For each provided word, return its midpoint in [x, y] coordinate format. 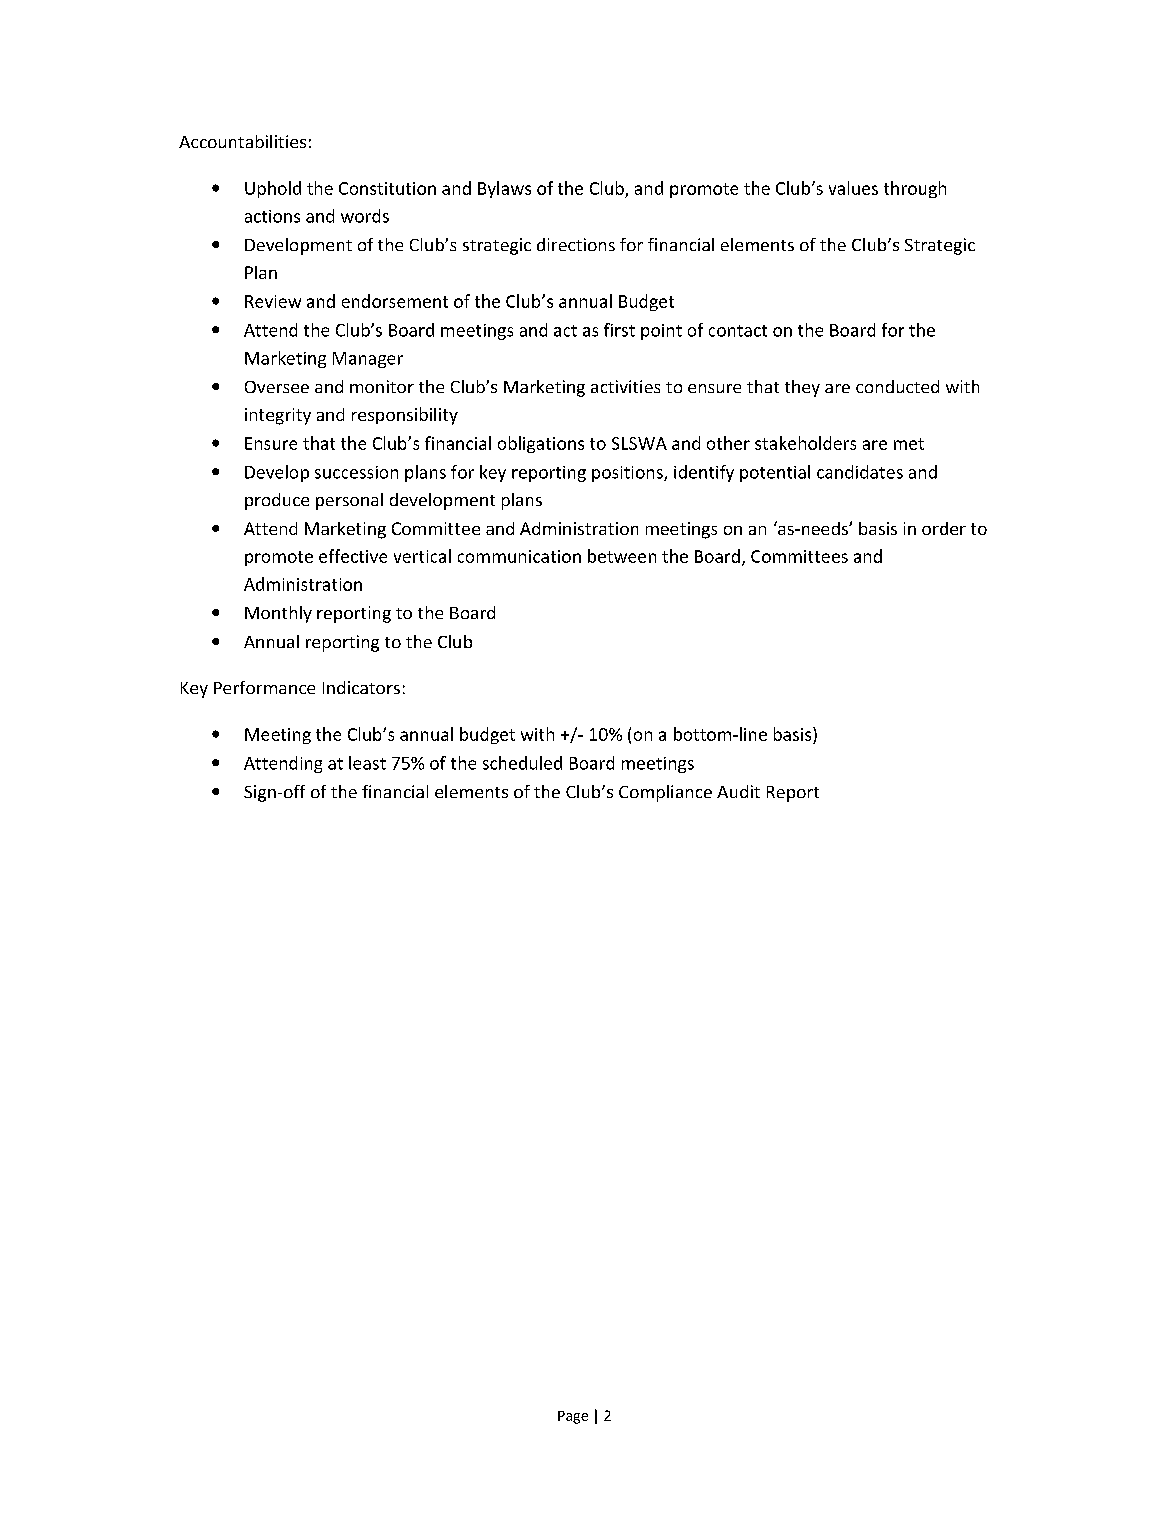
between [622, 556]
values [853, 188]
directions [576, 244]
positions [628, 474]
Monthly [278, 614]
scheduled [522, 763]
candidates [860, 472]
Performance [264, 687]
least [367, 763]
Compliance [665, 793]
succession [356, 472]
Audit [738, 791]
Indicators [361, 687]
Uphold [273, 189]
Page [573, 1417]
